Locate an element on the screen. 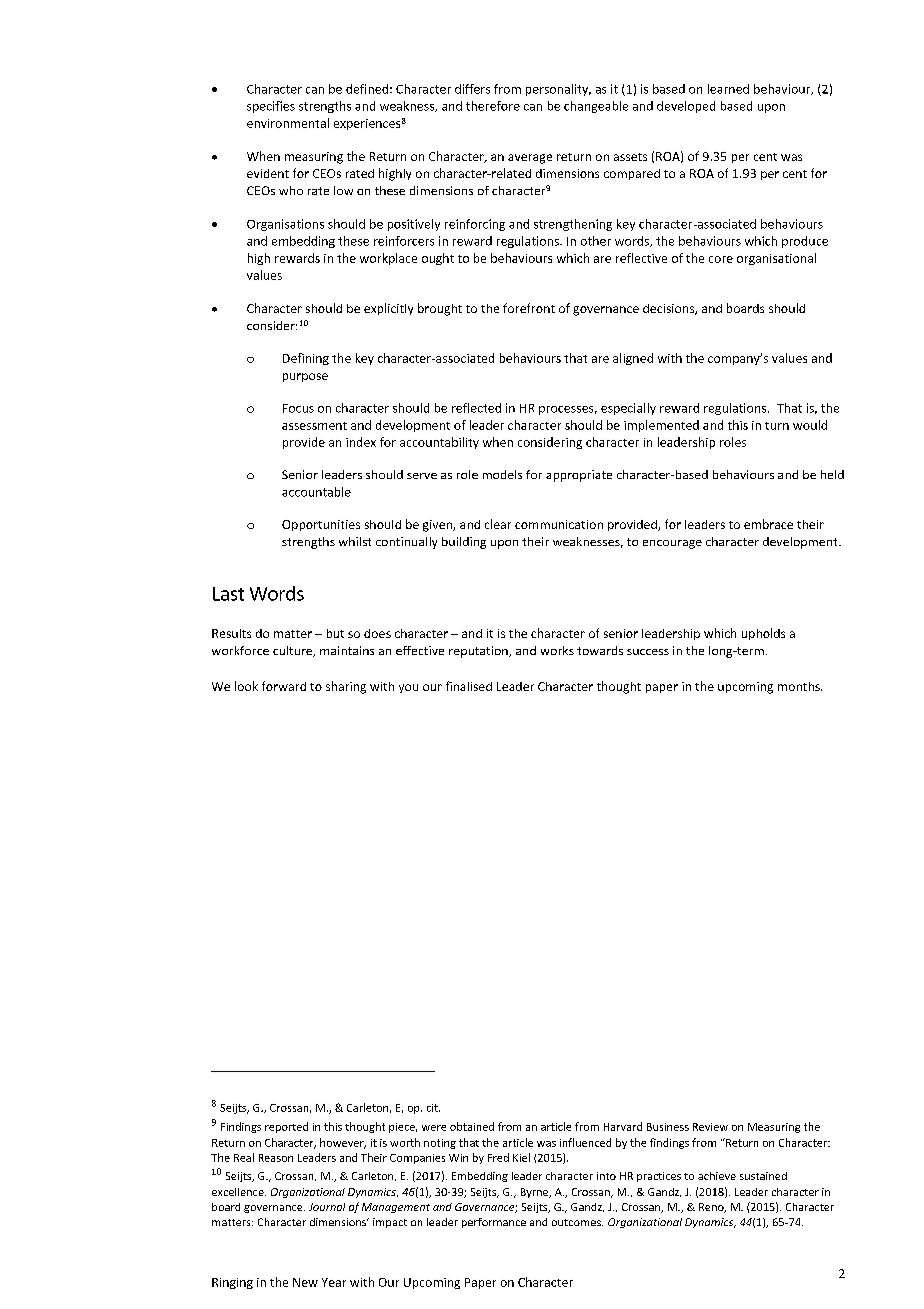 This screenshot has height=1309, width=924. months is located at coordinates (800, 686).
